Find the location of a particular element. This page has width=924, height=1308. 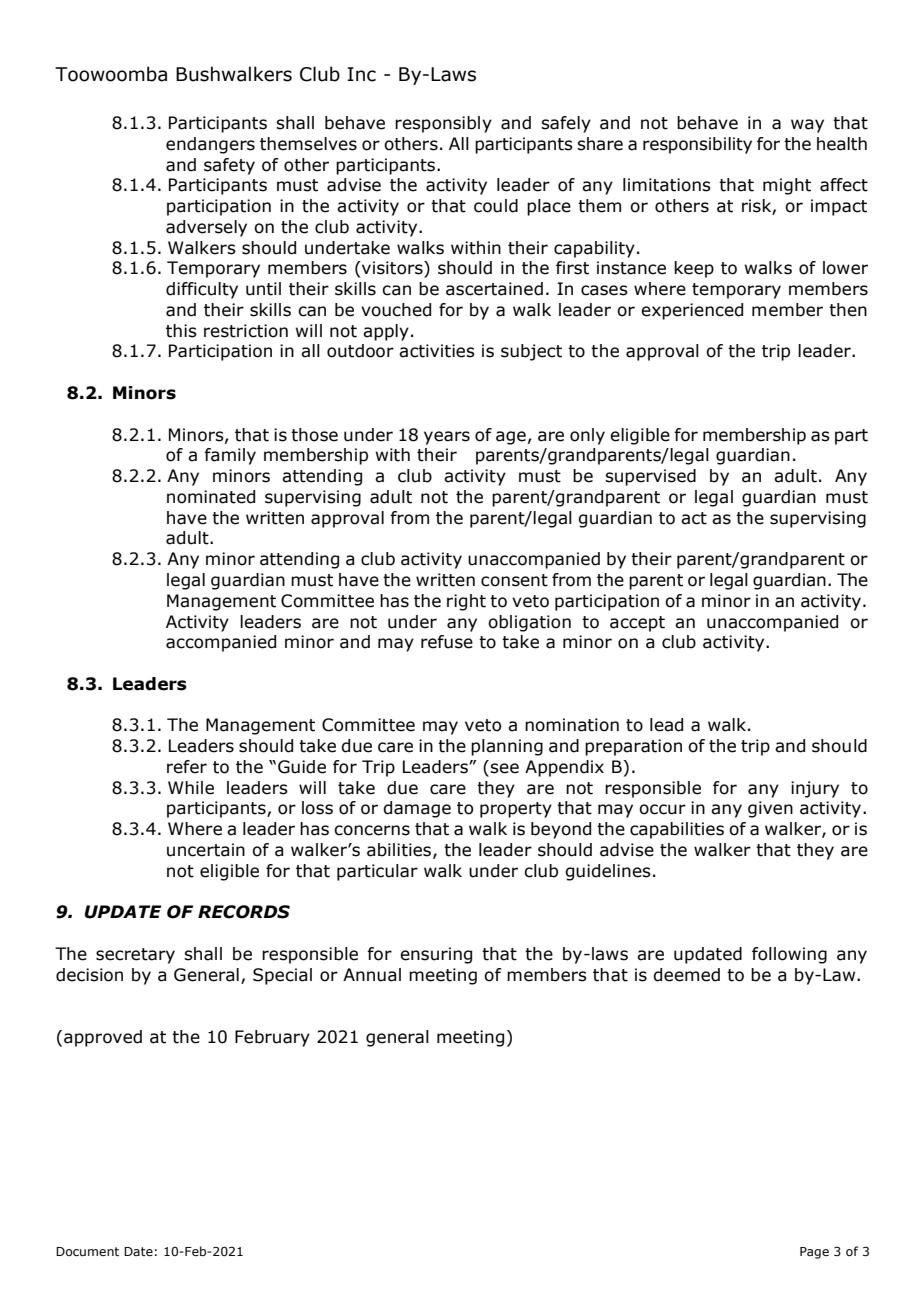

February is located at coordinates (272, 1038).
